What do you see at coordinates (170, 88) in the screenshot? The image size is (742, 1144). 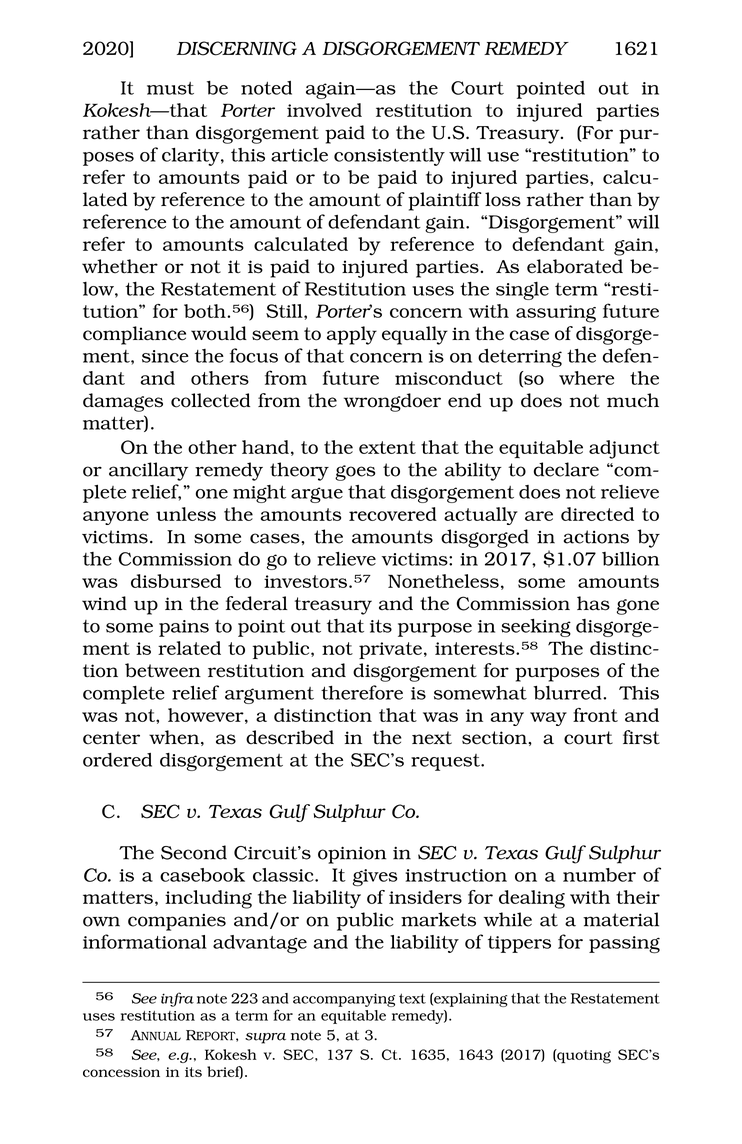 I see `must` at bounding box center [170, 88].
